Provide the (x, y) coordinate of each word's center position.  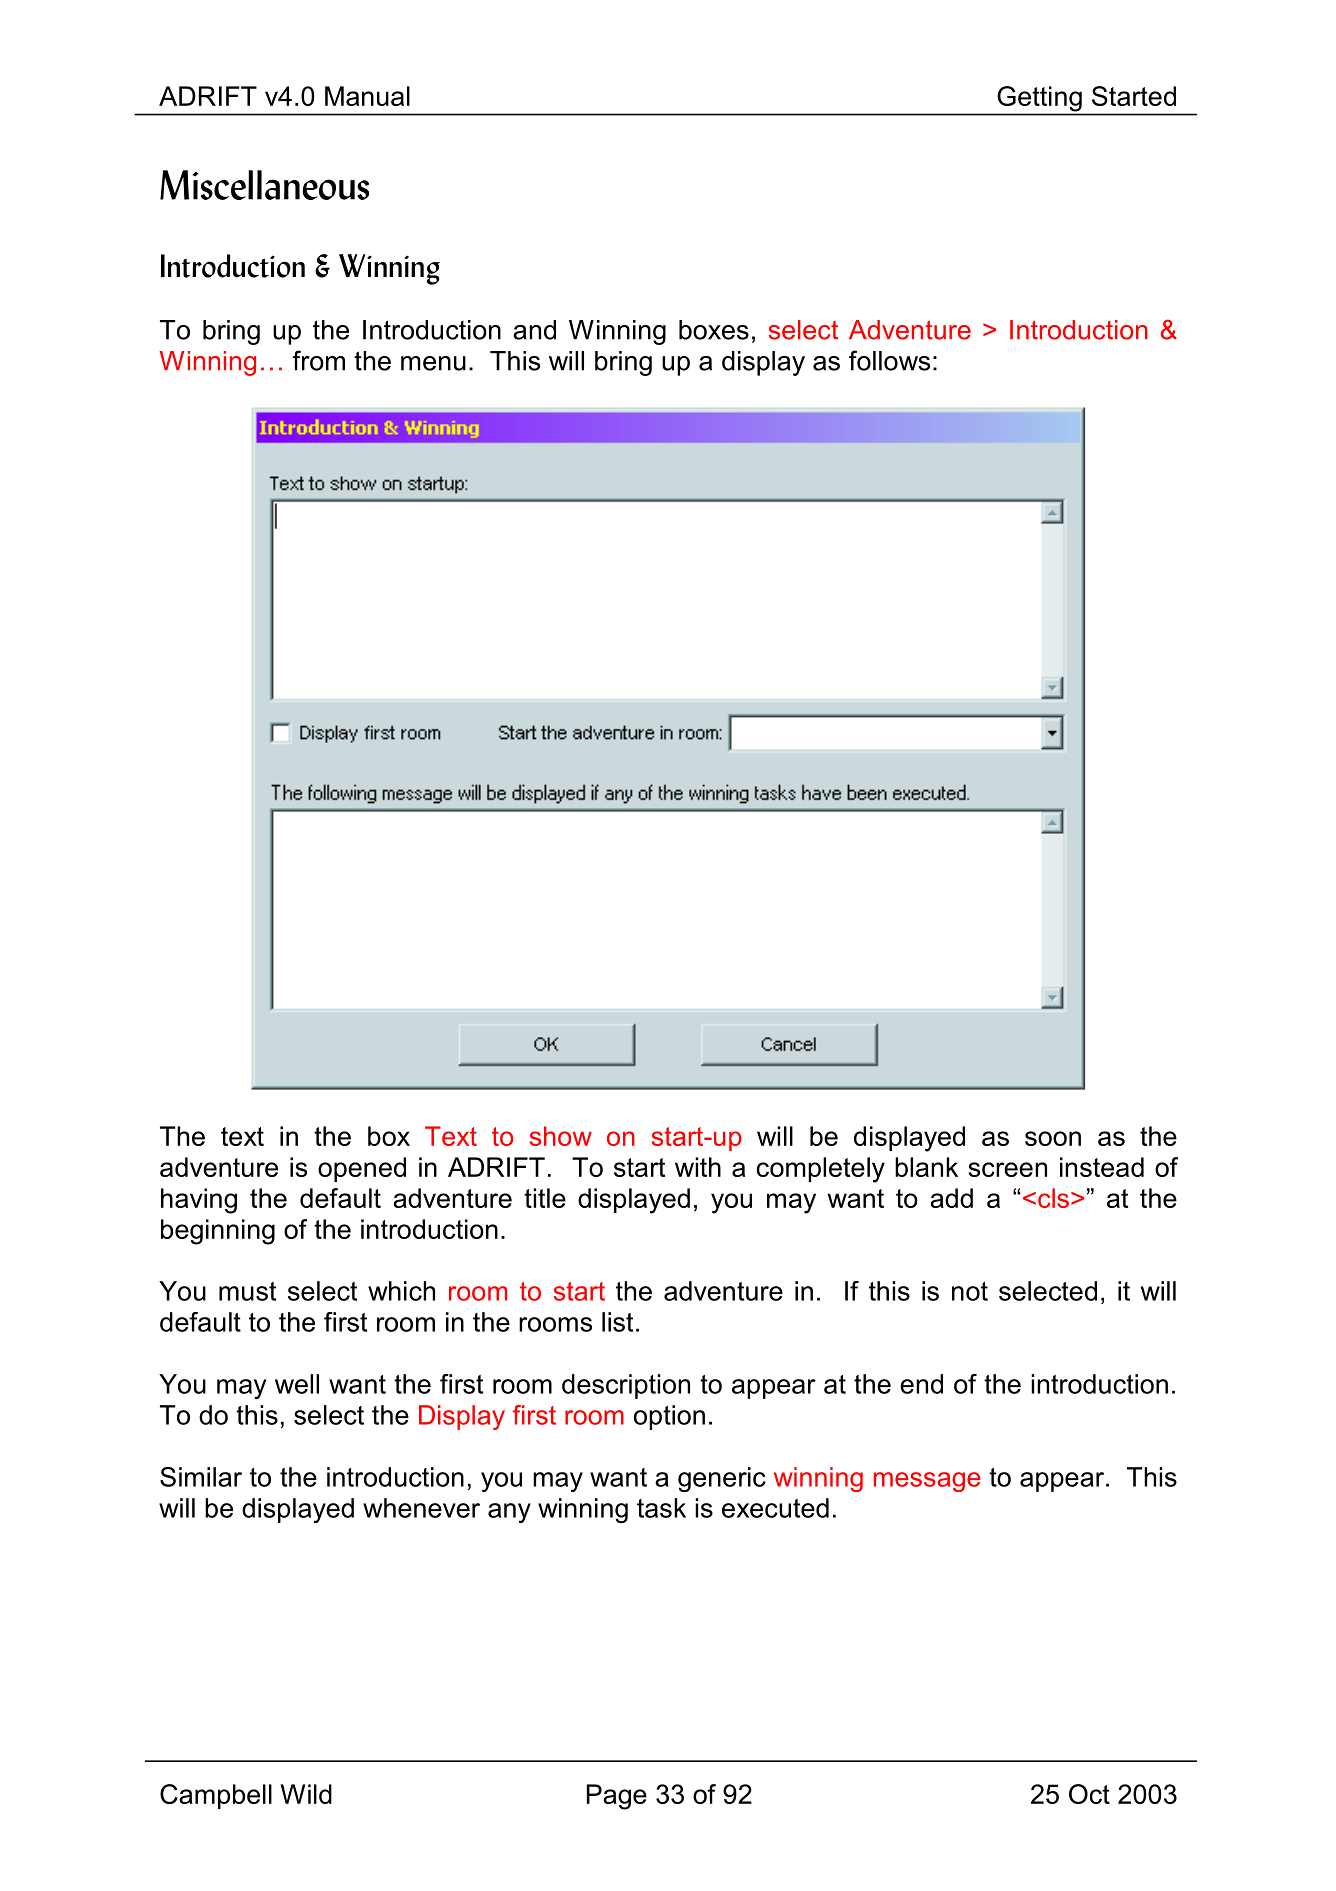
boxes (714, 330)
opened (362, 1169)
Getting (1040, 99)
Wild (306, 1794)
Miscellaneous (264, 185)
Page (617, 1797)
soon (1053, 1138)
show (561, 1136)
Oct (1089, 1794)
